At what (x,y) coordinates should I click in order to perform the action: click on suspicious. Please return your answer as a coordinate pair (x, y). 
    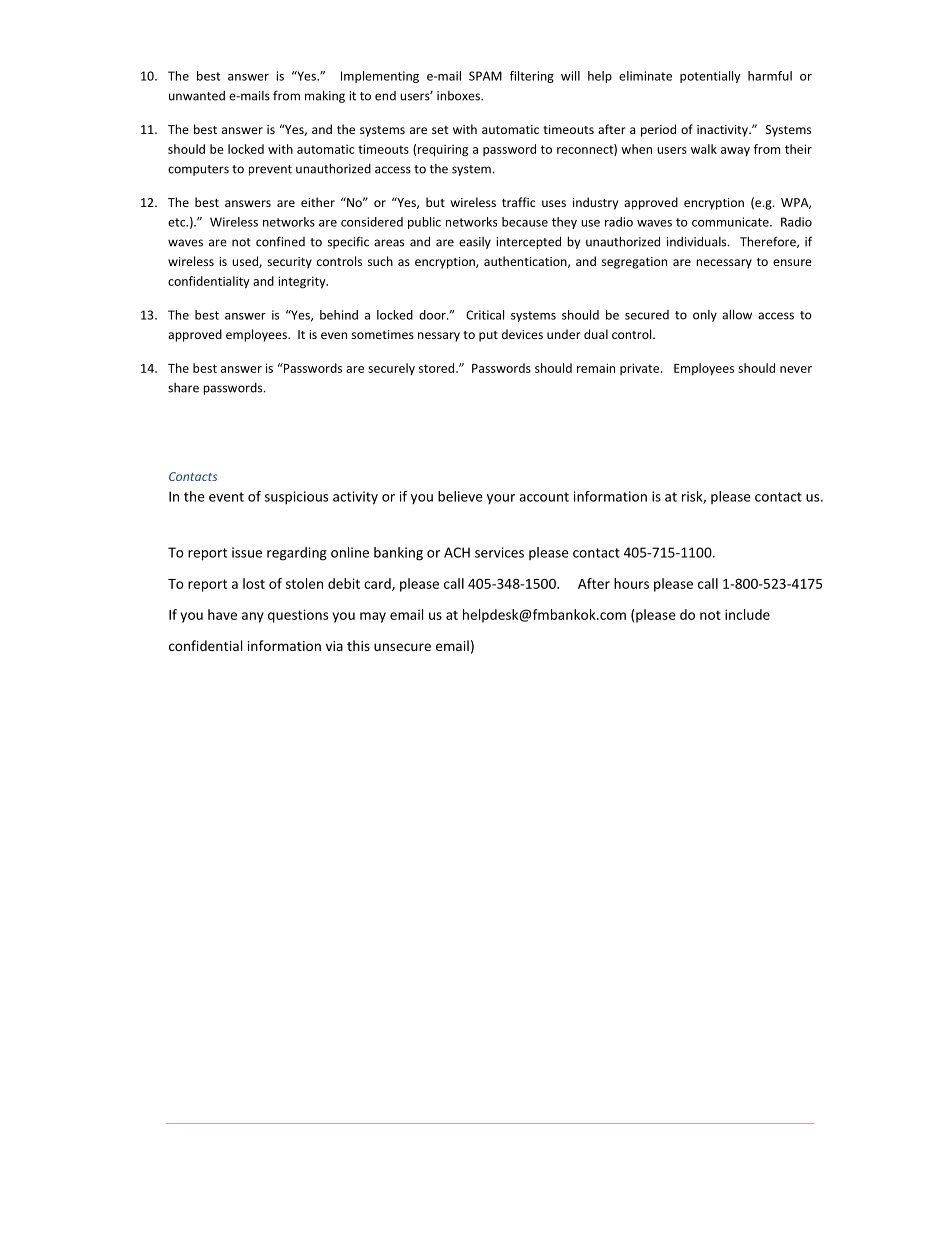
    Looking at the image, I should click on (296, 498).
